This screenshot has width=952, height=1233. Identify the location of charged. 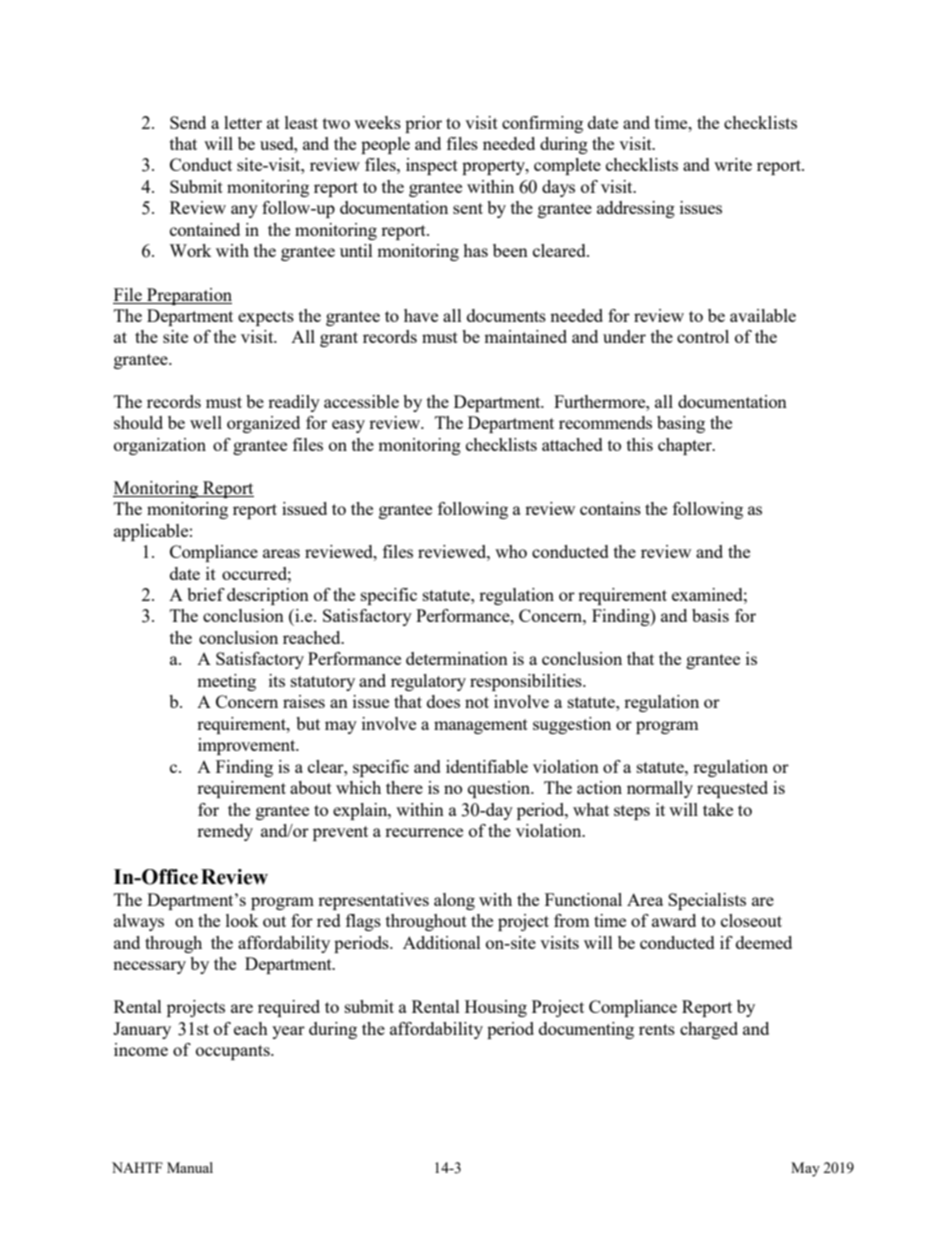
(709, 1030).
